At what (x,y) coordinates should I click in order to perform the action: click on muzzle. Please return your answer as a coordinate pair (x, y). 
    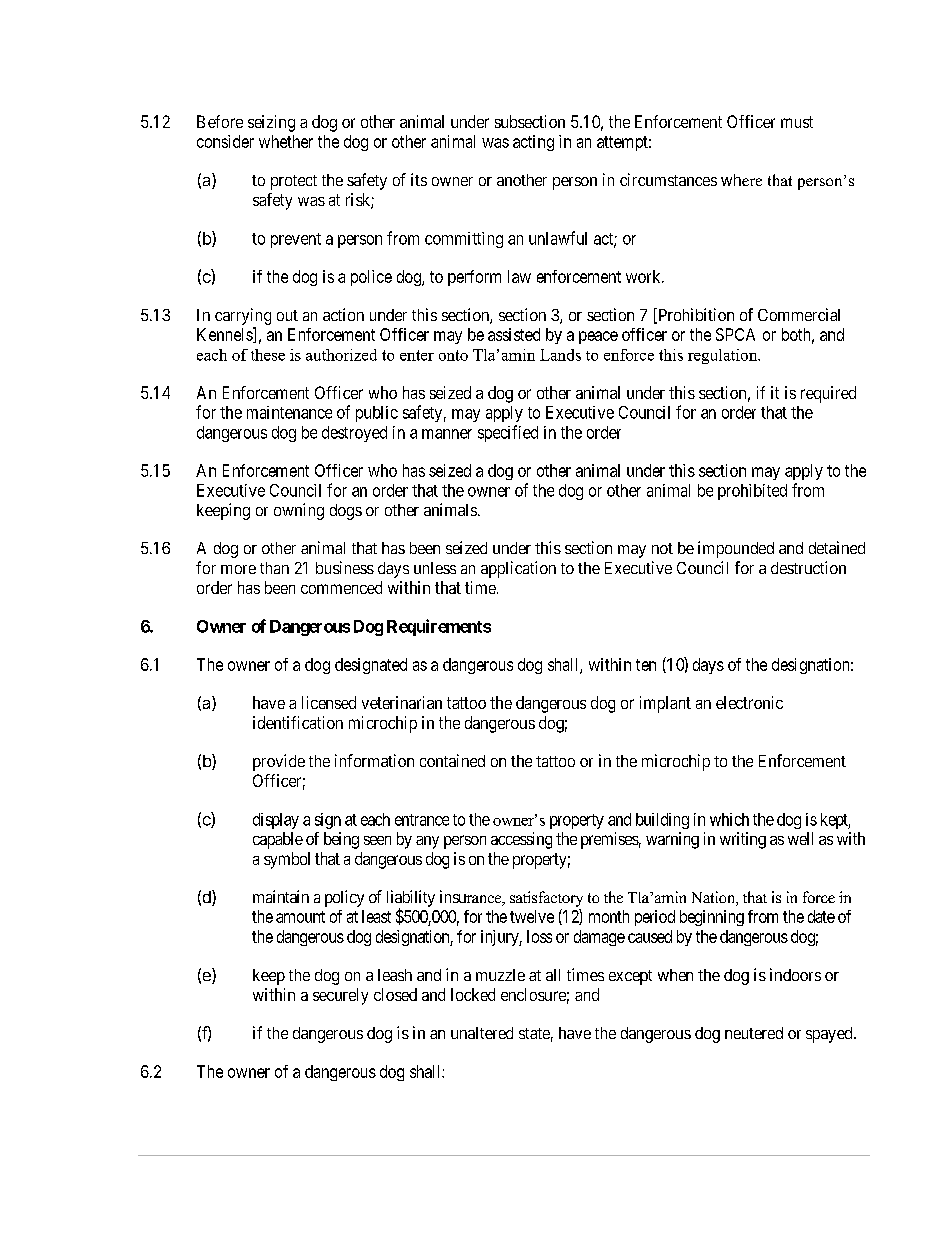
    Looking at the image, I should click on (500, 975).
